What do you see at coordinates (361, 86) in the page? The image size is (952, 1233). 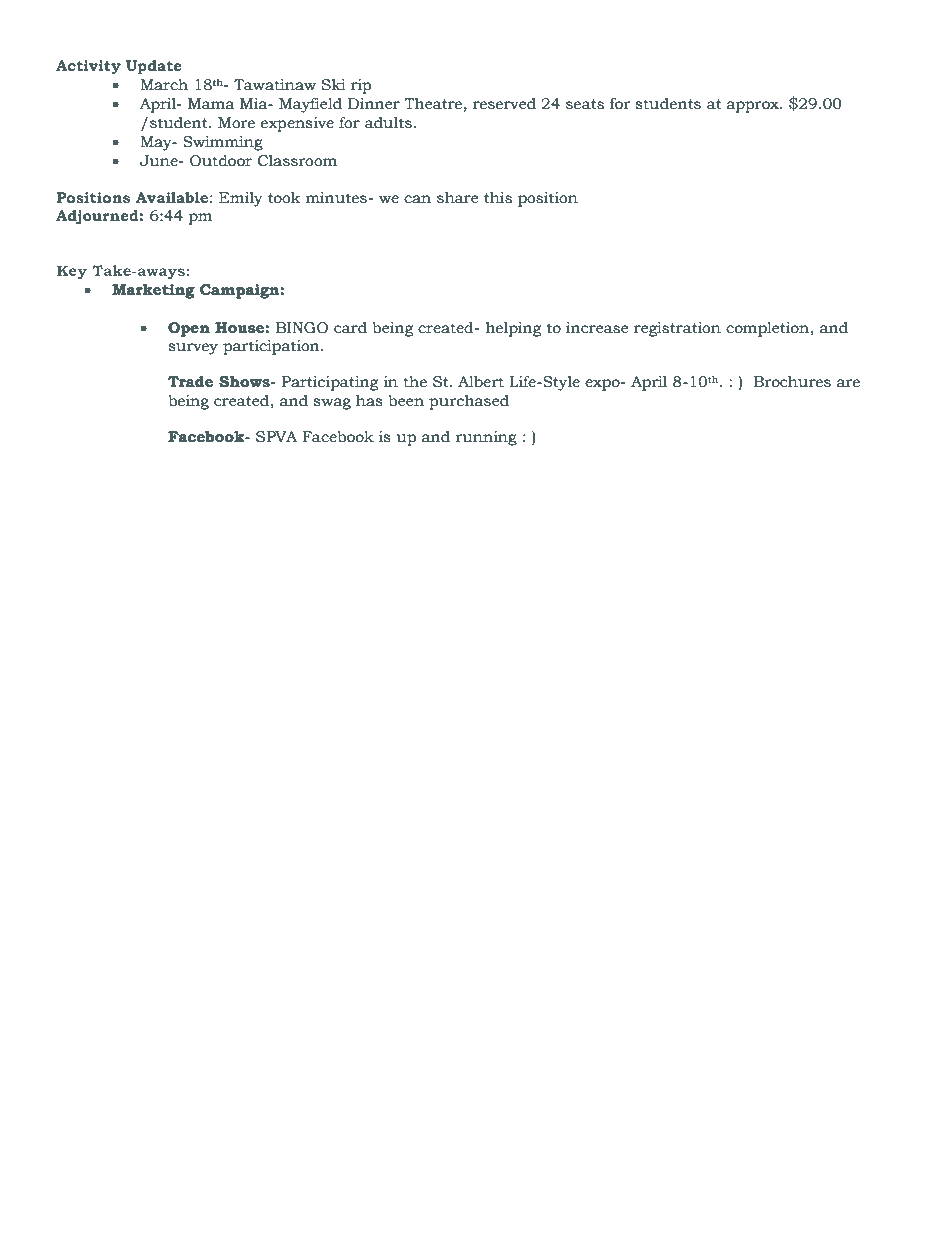 I see `rip` at bounding box center [361, 86].
